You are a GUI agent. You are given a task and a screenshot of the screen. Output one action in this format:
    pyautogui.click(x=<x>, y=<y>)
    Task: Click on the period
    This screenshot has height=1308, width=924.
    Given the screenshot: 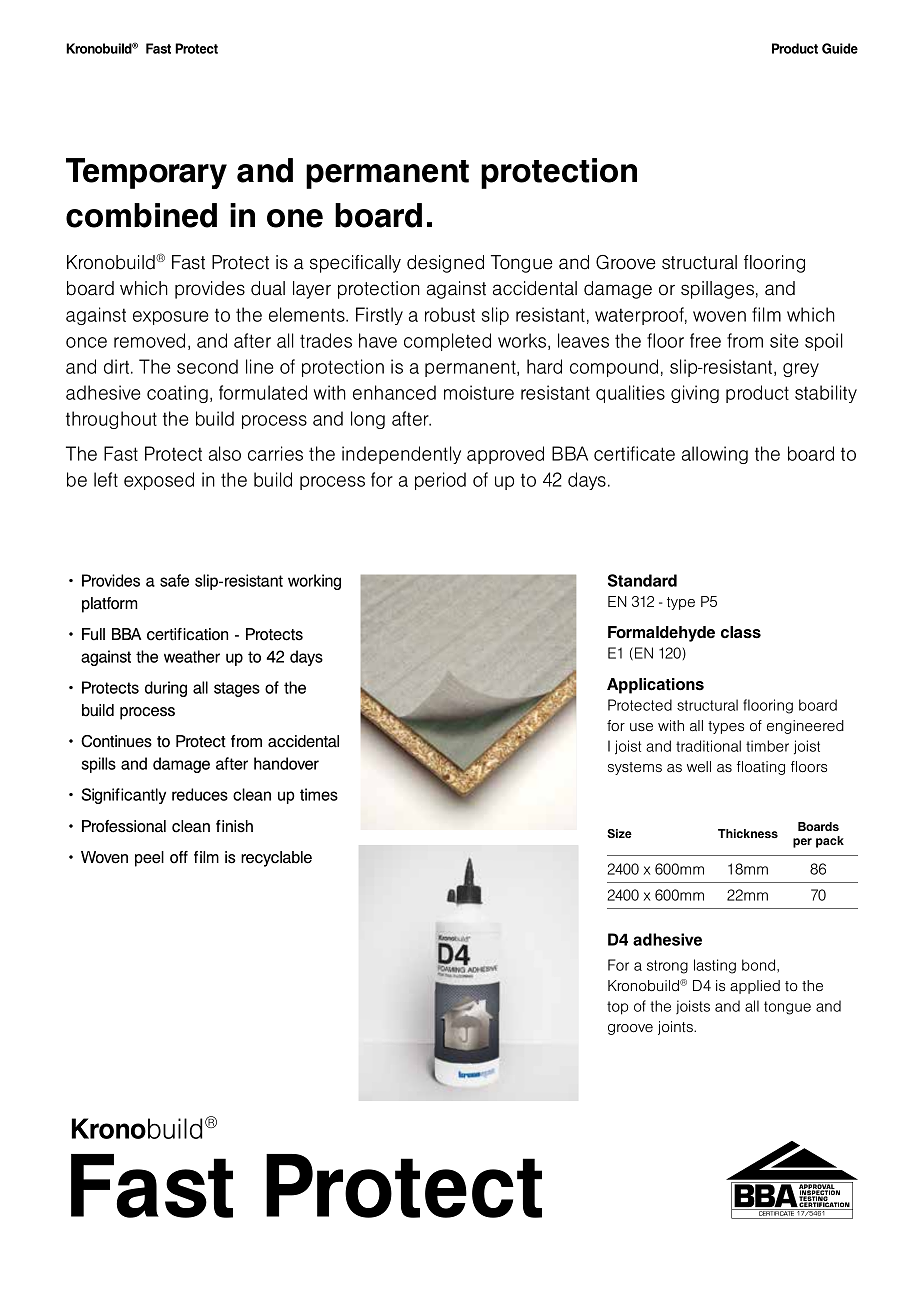 What is the action you would take?
    pyautogui.click(x=440, y=481)
